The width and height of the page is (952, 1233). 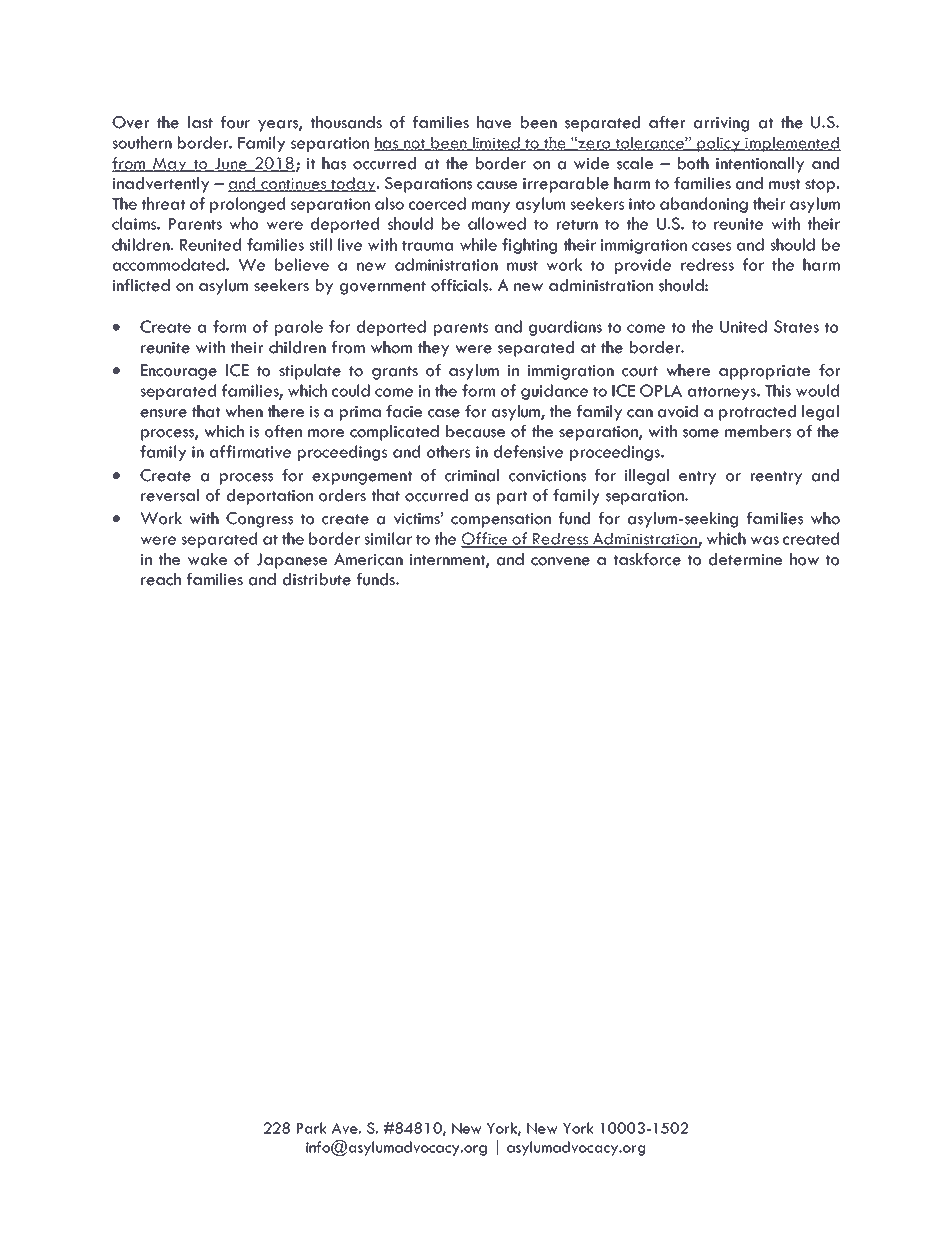 What do you see at coordinates (250, 451) in the page?
I see `affirmative` at bounding box center [250, 451].
